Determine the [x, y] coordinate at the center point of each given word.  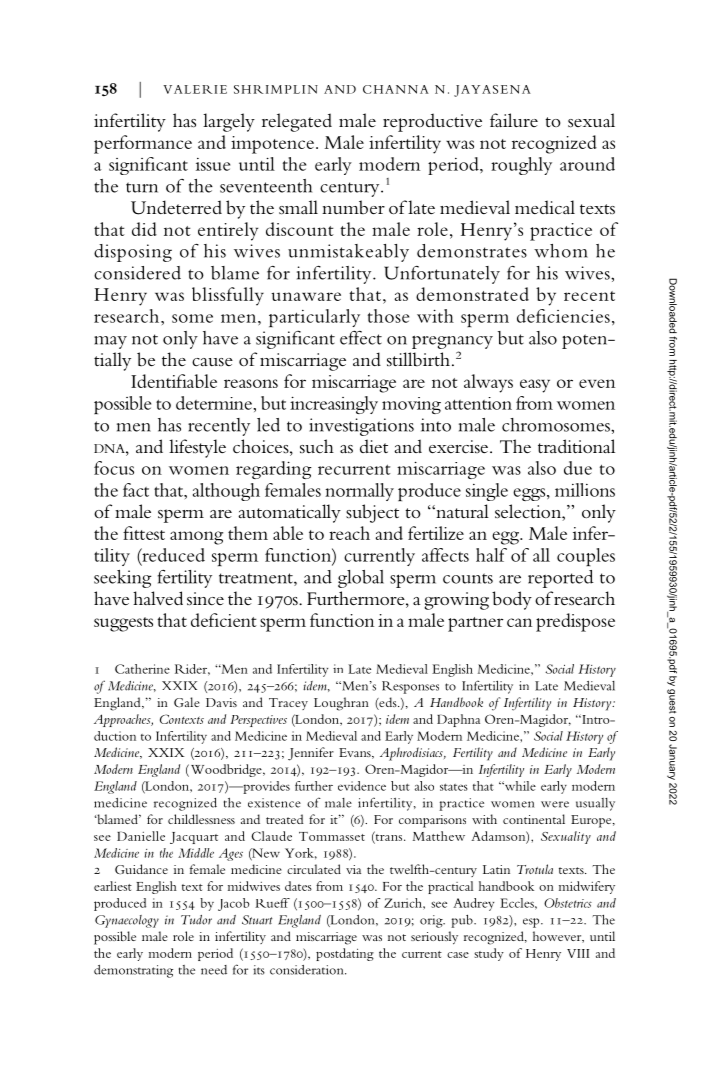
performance [143, 144]
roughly [521, 166]
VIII [578, 953]
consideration [308, 970]
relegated [297, 122]
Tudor [196, 920]
